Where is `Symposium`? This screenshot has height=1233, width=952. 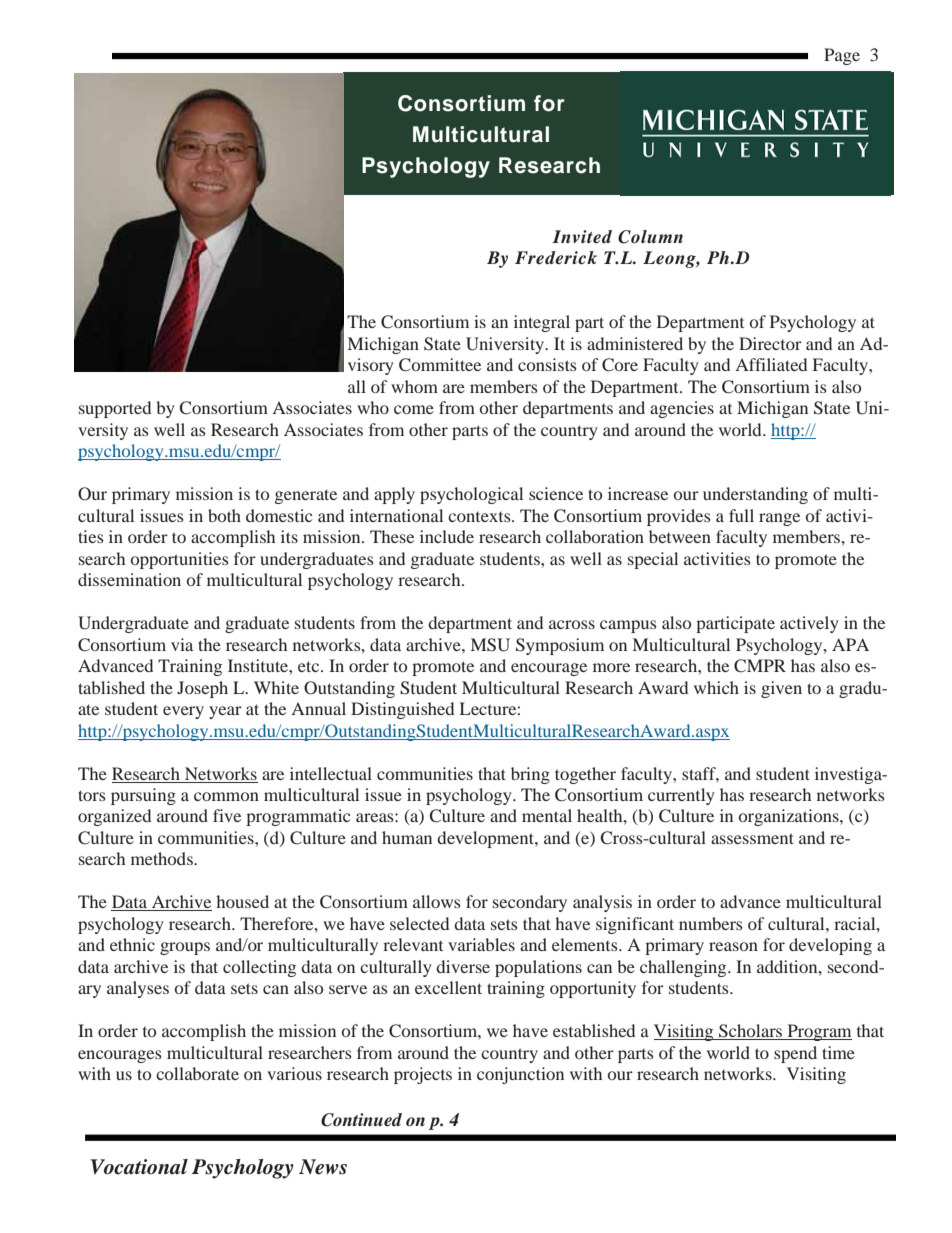 Symposium is located at coordinates (560, 646).
